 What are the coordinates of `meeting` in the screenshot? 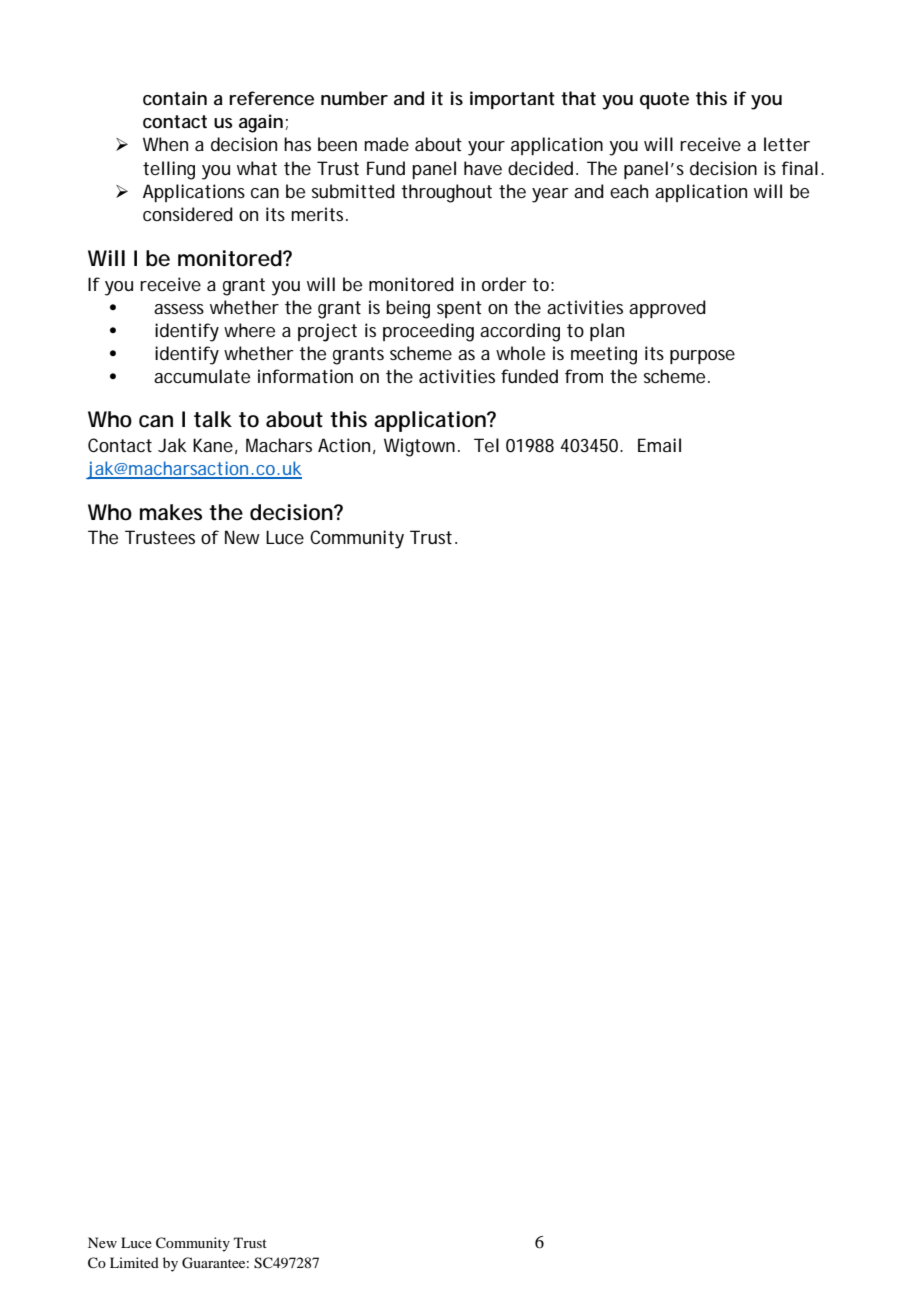 It's located at (604, 355).
